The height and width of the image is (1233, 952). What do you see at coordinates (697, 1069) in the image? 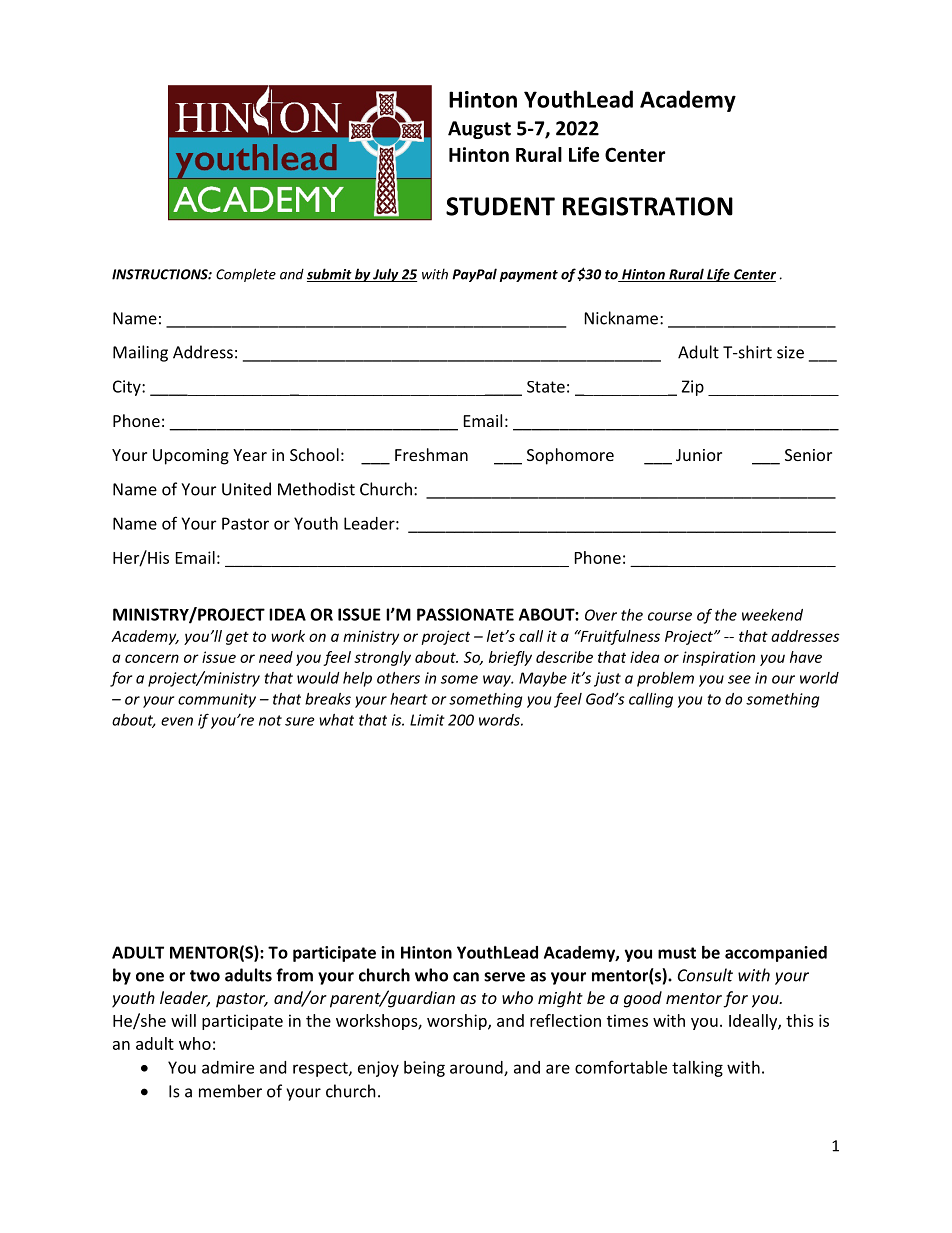
I see `talking` at bounding box center [697, 1069].
